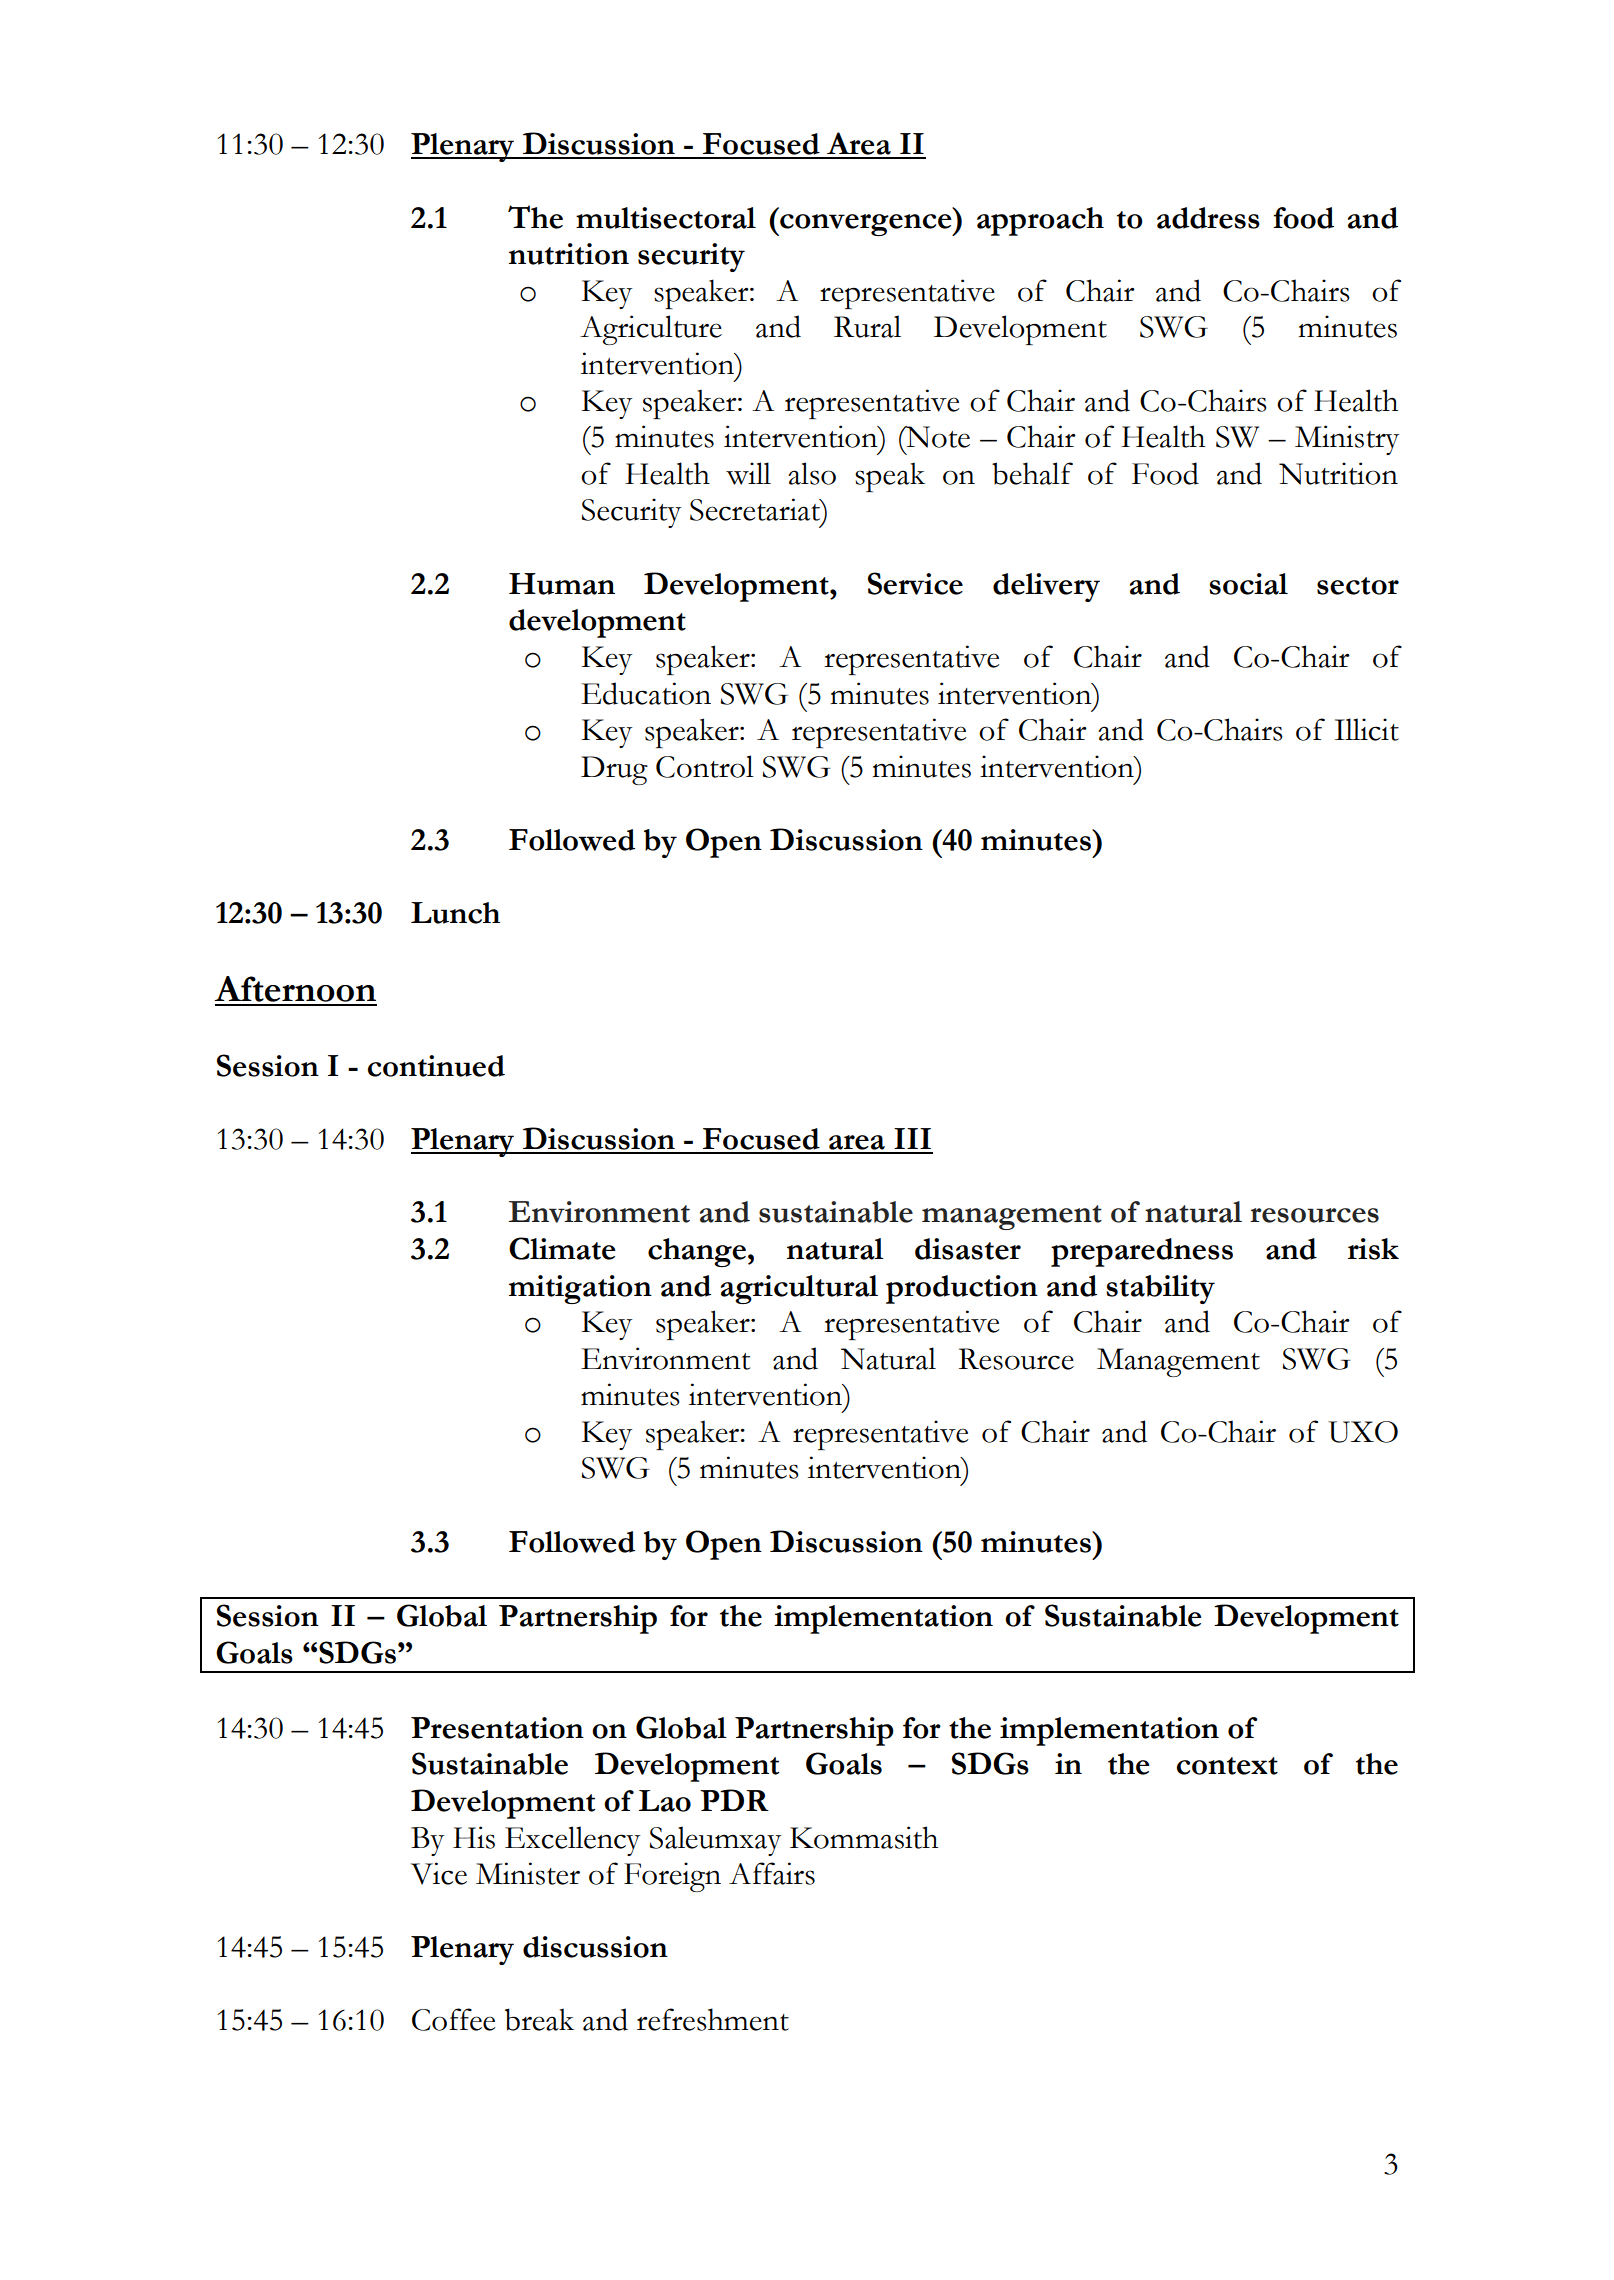 Image resolution: width=1614 pixels, height=2280 pixels. Describe the element at coordinates (962, 1289) in the image. I see `production` at that location.
